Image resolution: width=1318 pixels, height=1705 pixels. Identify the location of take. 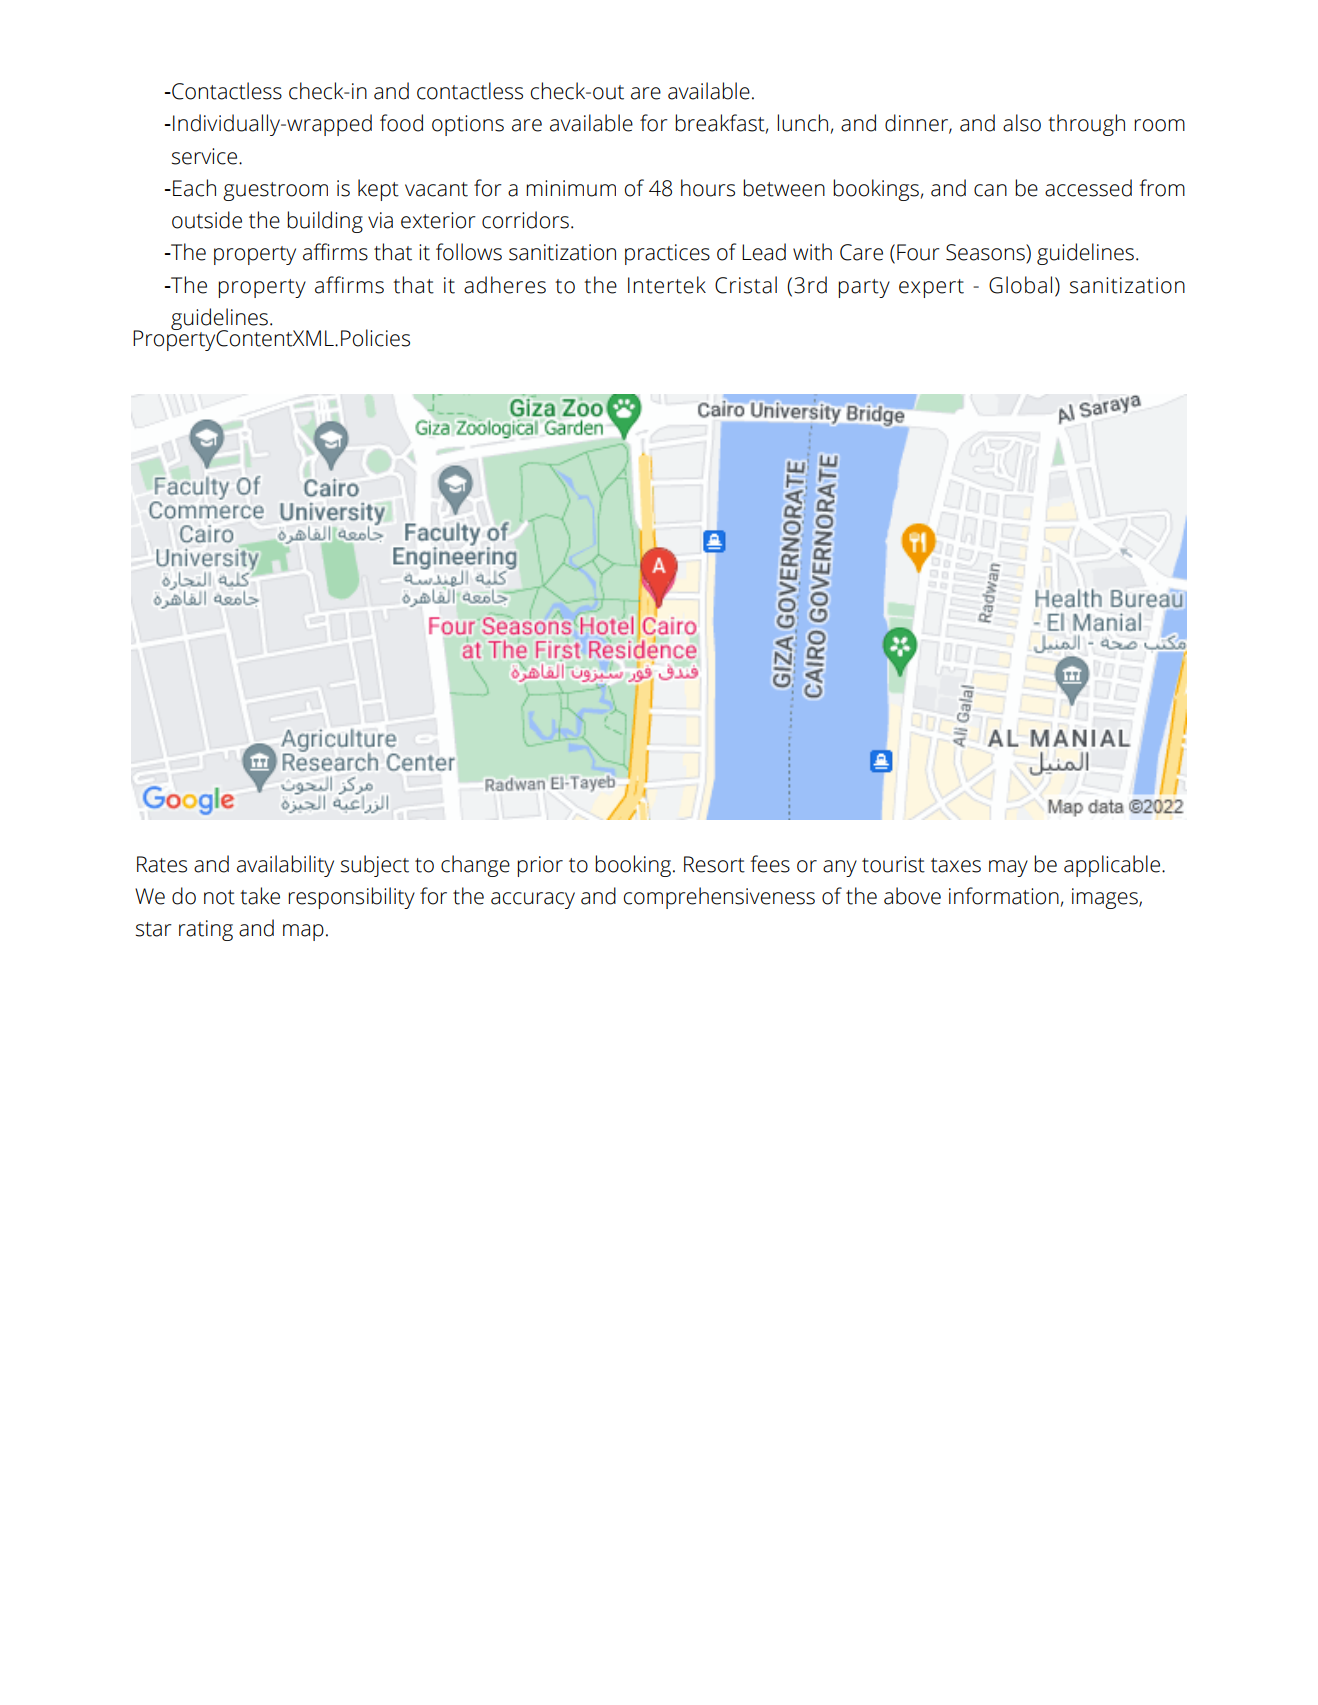
(260, 896).
